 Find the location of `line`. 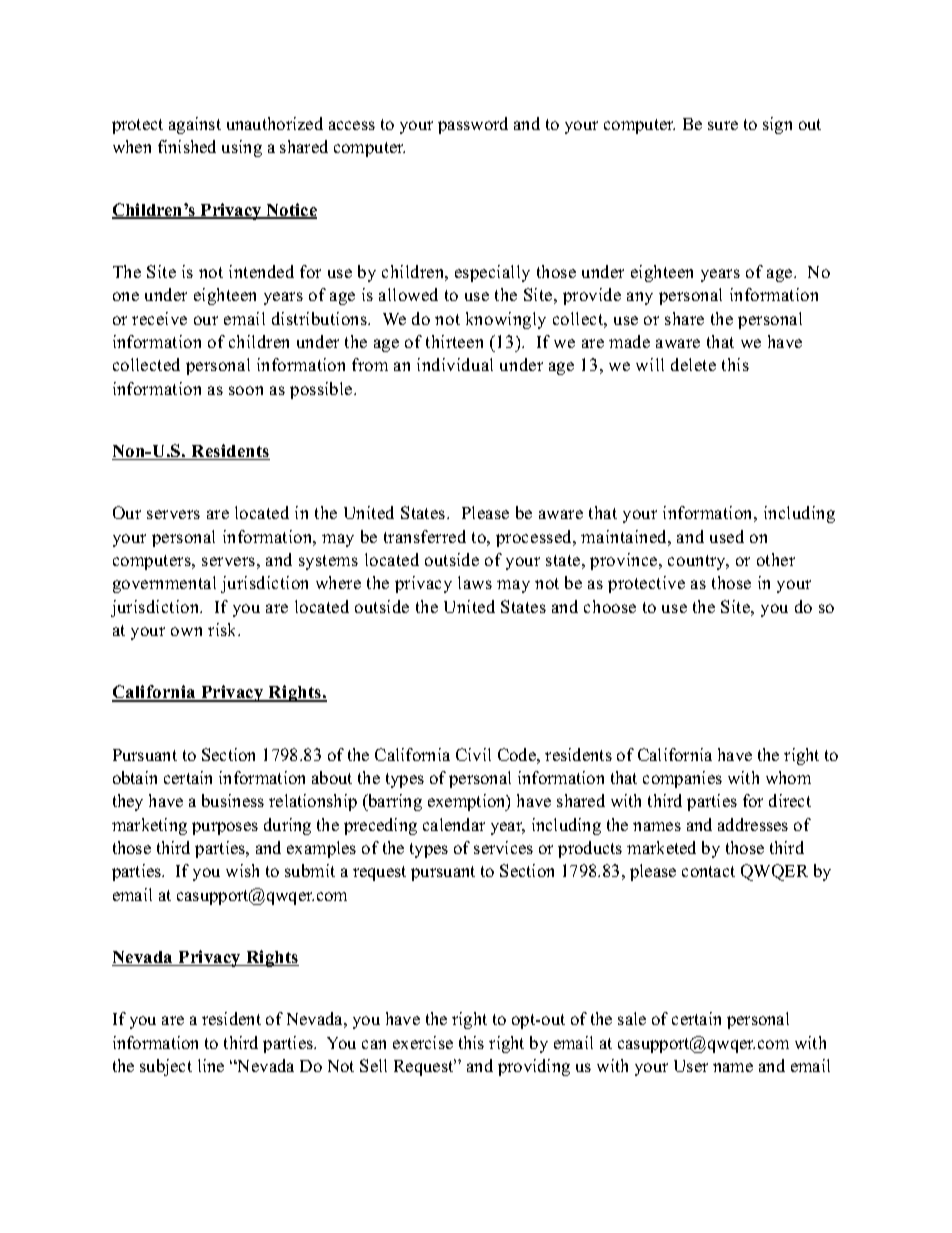

line is located at coordinates (211, 1065).
